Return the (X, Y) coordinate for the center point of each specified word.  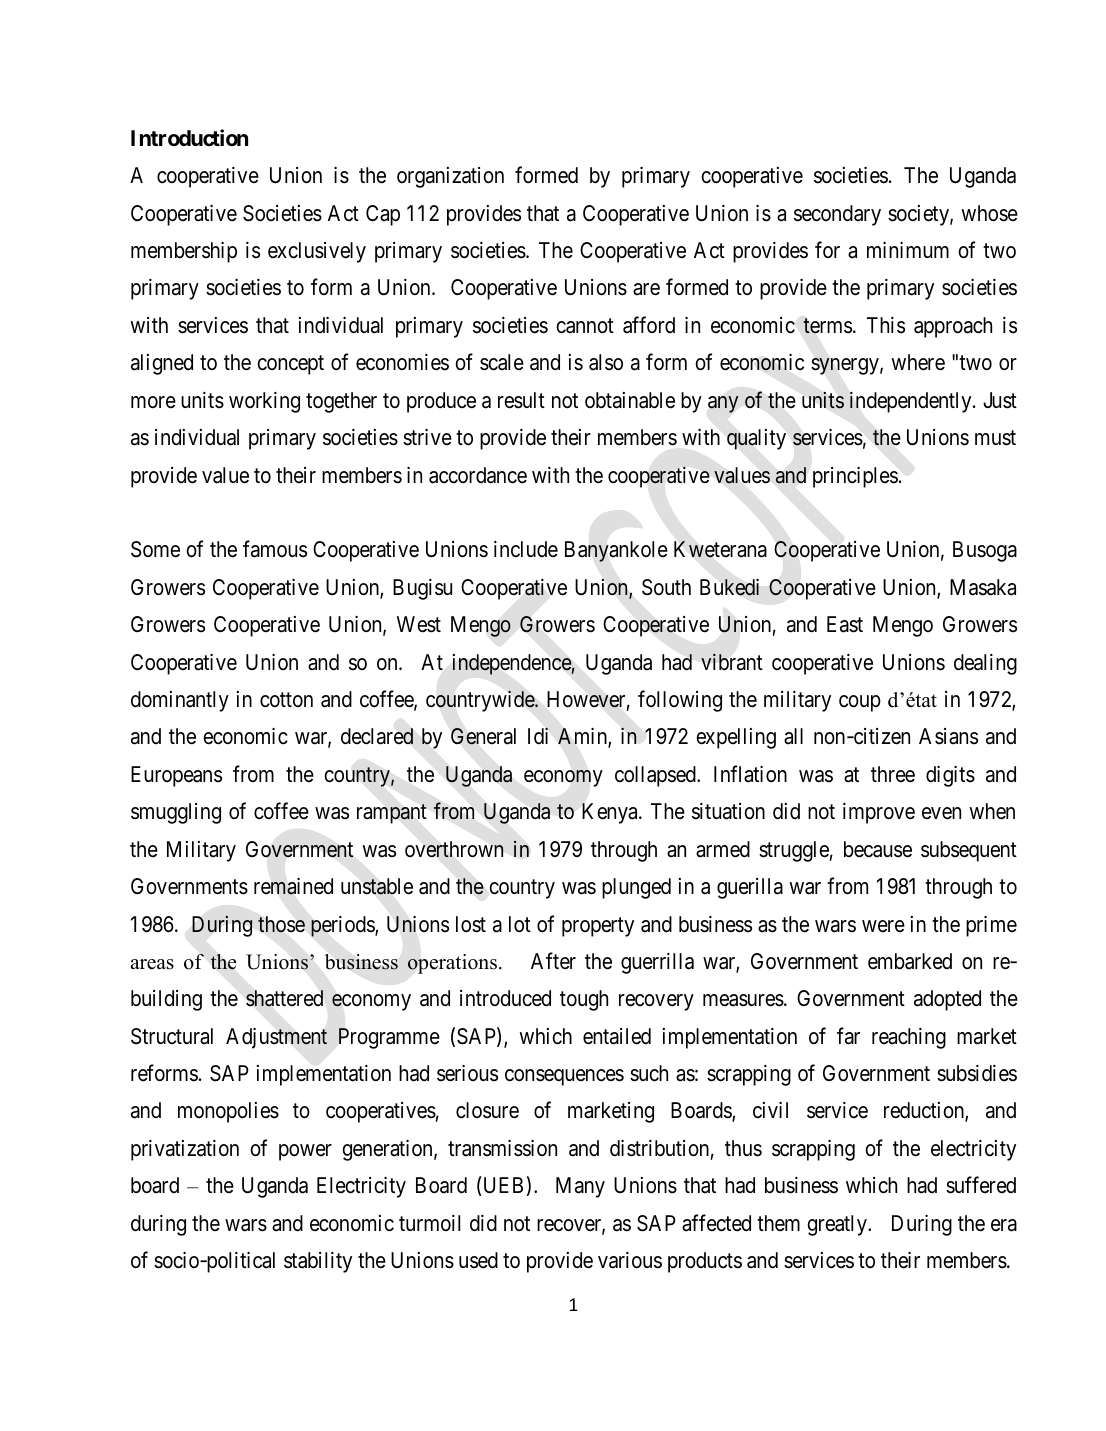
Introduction (189, 137)
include (526, 549)
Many (580, 1187)
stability (318, 1262)
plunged (636, 888)
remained (293, 886)
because (878, 849)
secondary (837, 215)
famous (275, 549)
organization (450, 177)
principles (855, 477)
